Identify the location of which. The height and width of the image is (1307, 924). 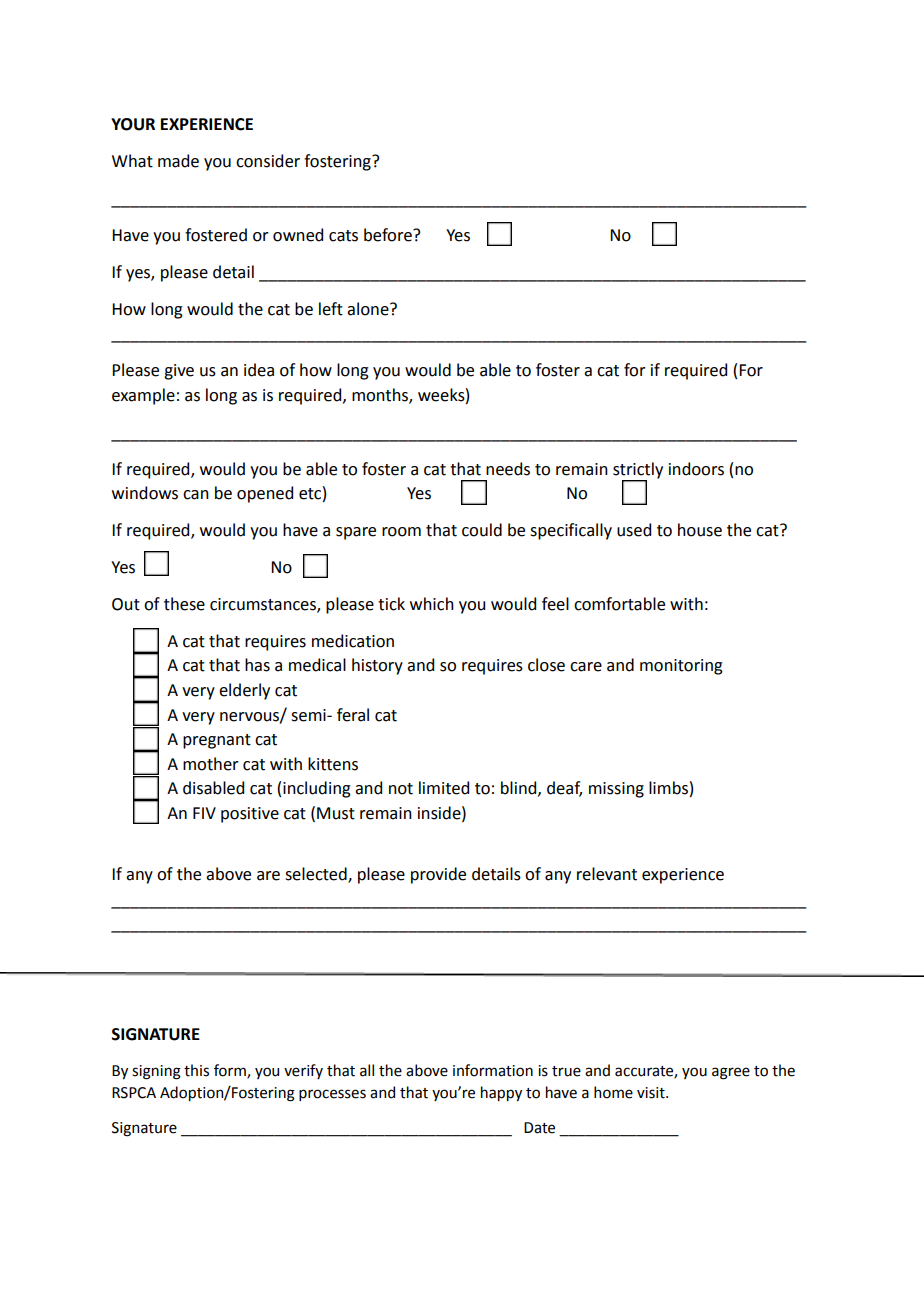
(432, 604).
